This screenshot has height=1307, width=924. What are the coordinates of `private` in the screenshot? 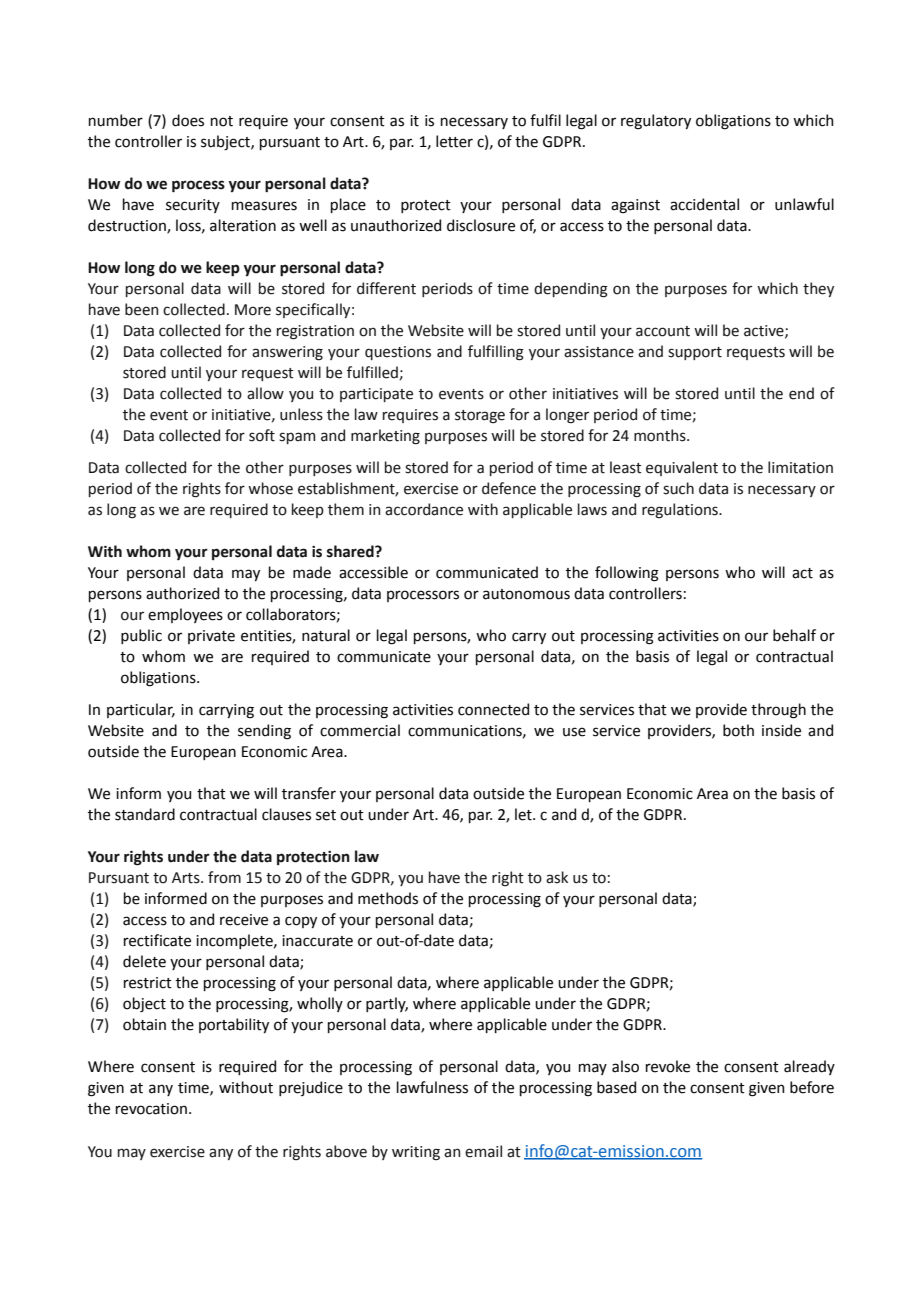 It's located at (211, 637).
